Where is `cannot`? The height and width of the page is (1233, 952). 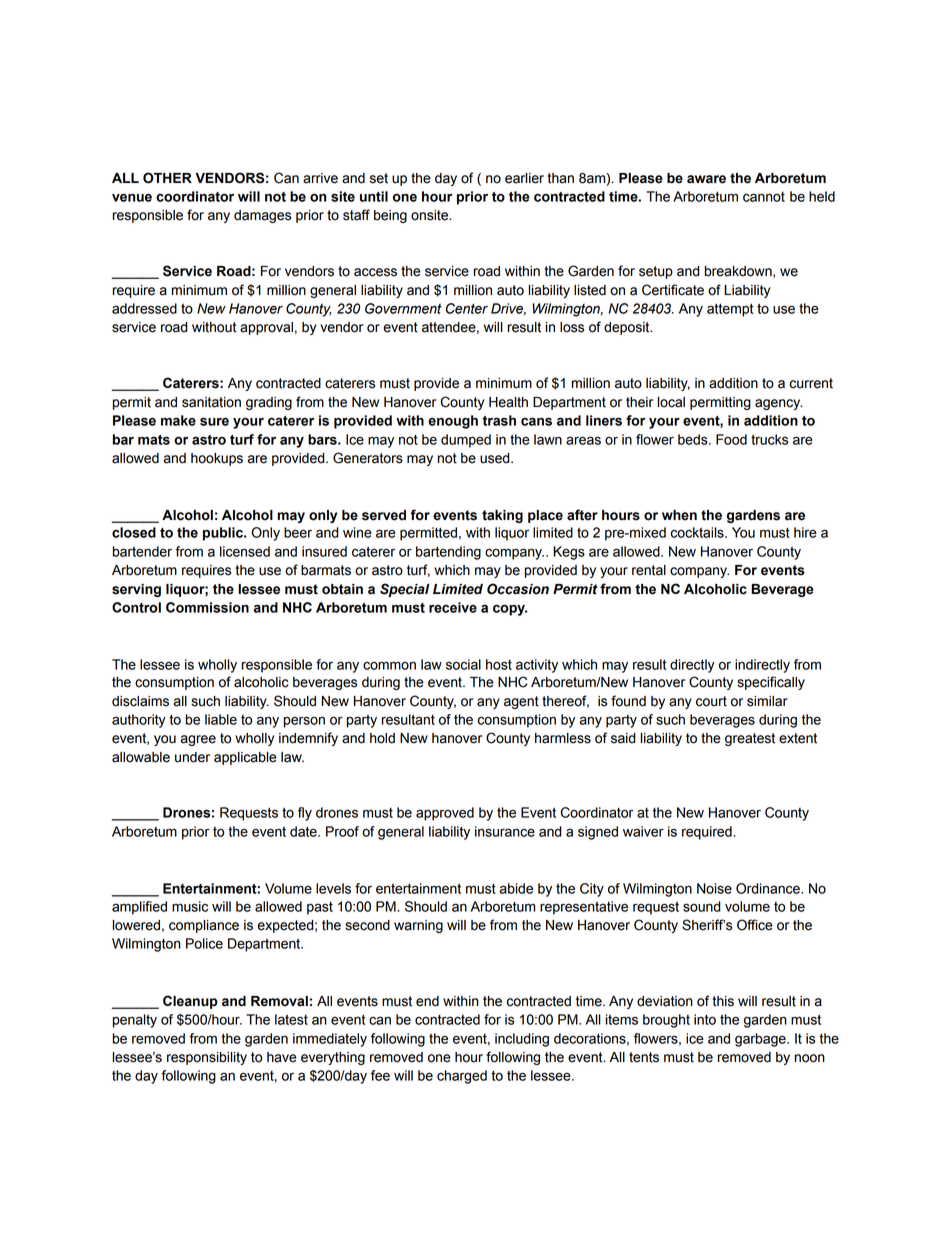 cannot is located at coordinates (764, 197).
